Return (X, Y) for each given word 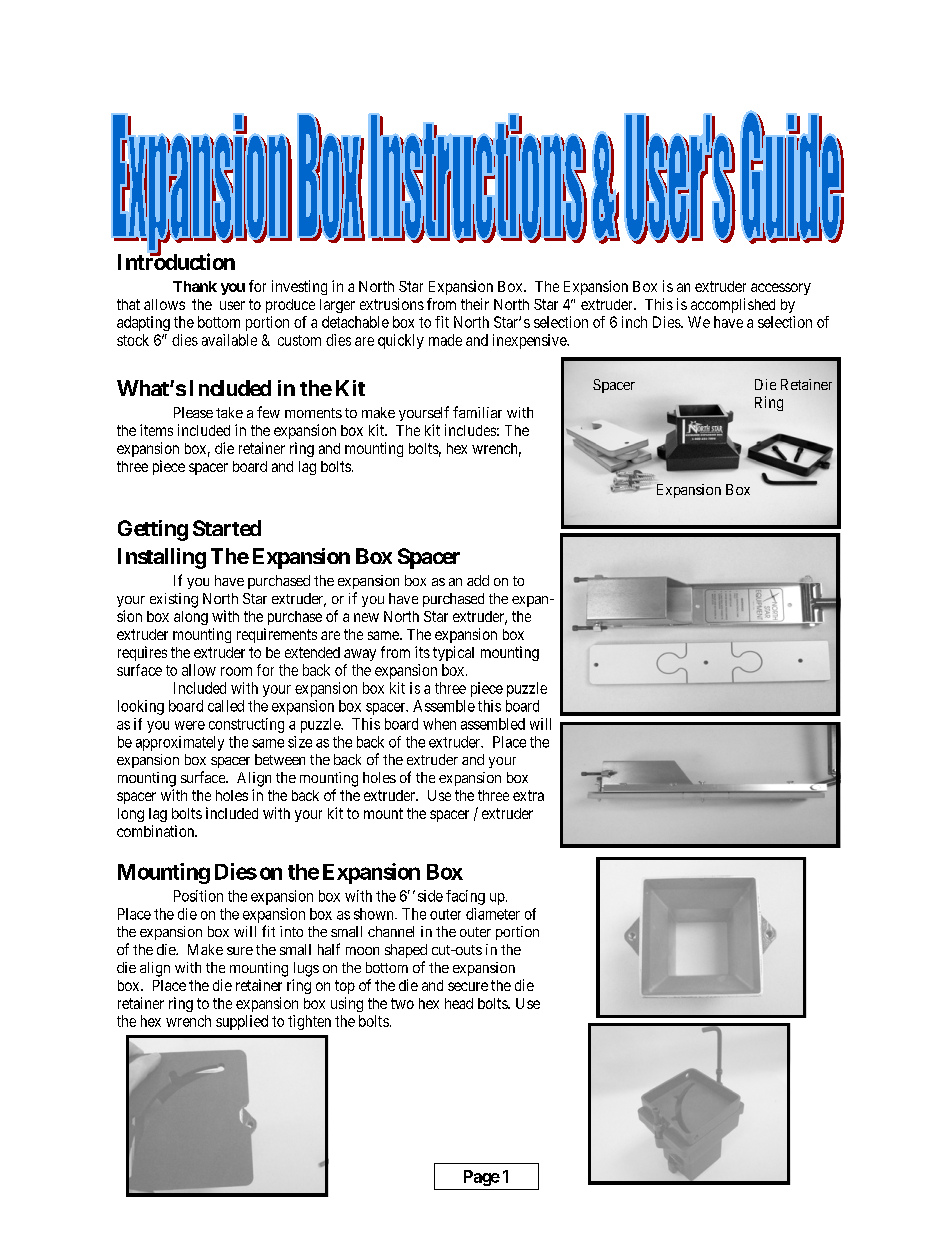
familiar (477, 412)
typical (453, 653)
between (280, 759)
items (156, 430)
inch (634, 322)
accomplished (733, 305)
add (478, 580)
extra (528, 795)
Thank (195, 286)
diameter (493, 914)
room (236, 671)
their (475, 304)
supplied (242, 1022)
